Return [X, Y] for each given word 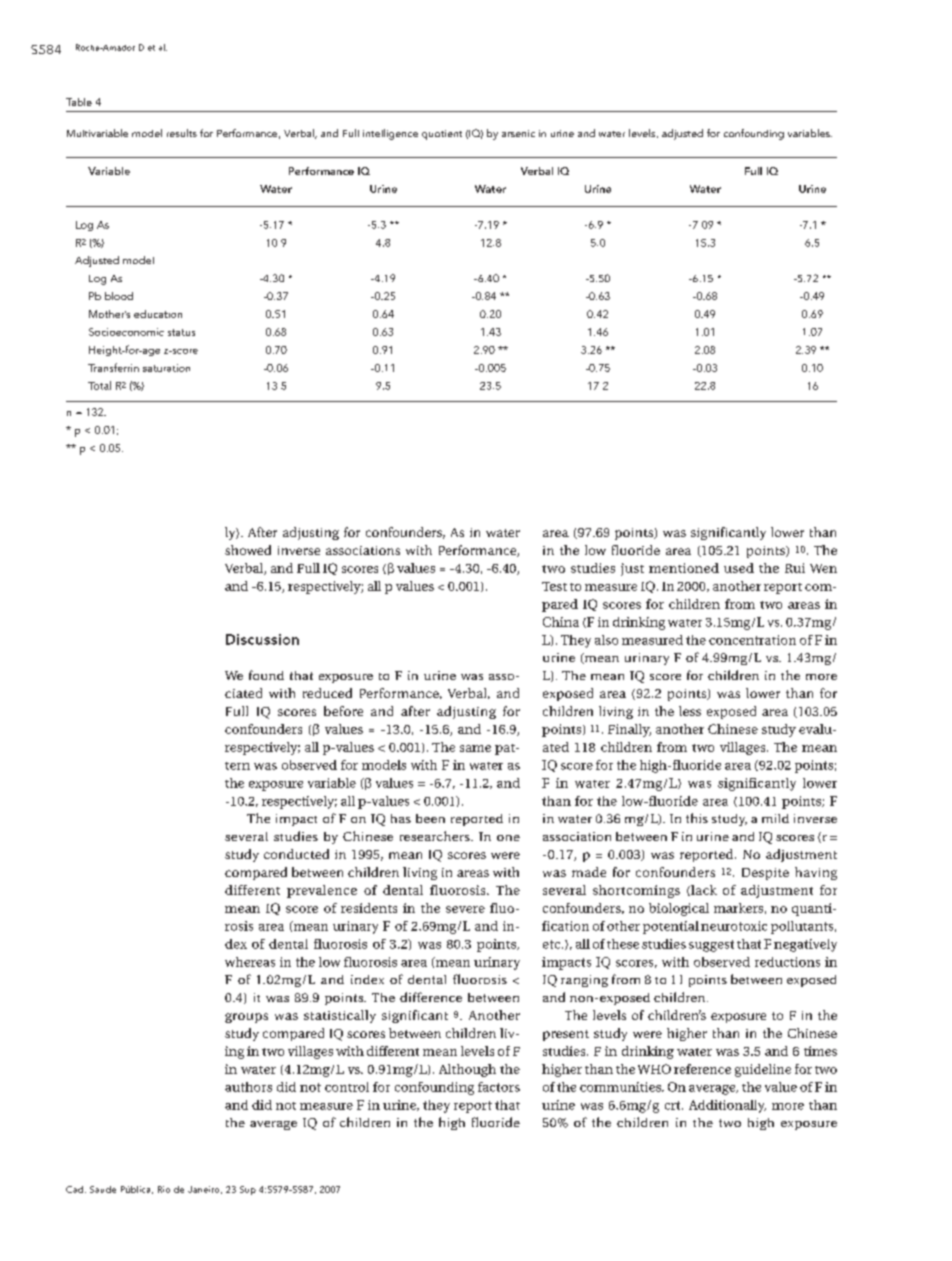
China [561, 622]
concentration [752, 640]
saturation [166, 368]
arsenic [518, 133]
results [182, 133]
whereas [250, 962]
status [181, 332]
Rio [164, 1189]
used [739, 568]
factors [499, 1087]
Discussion [262, 639]
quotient [442, 135]
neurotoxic [734, 926]
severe [465, 909]
